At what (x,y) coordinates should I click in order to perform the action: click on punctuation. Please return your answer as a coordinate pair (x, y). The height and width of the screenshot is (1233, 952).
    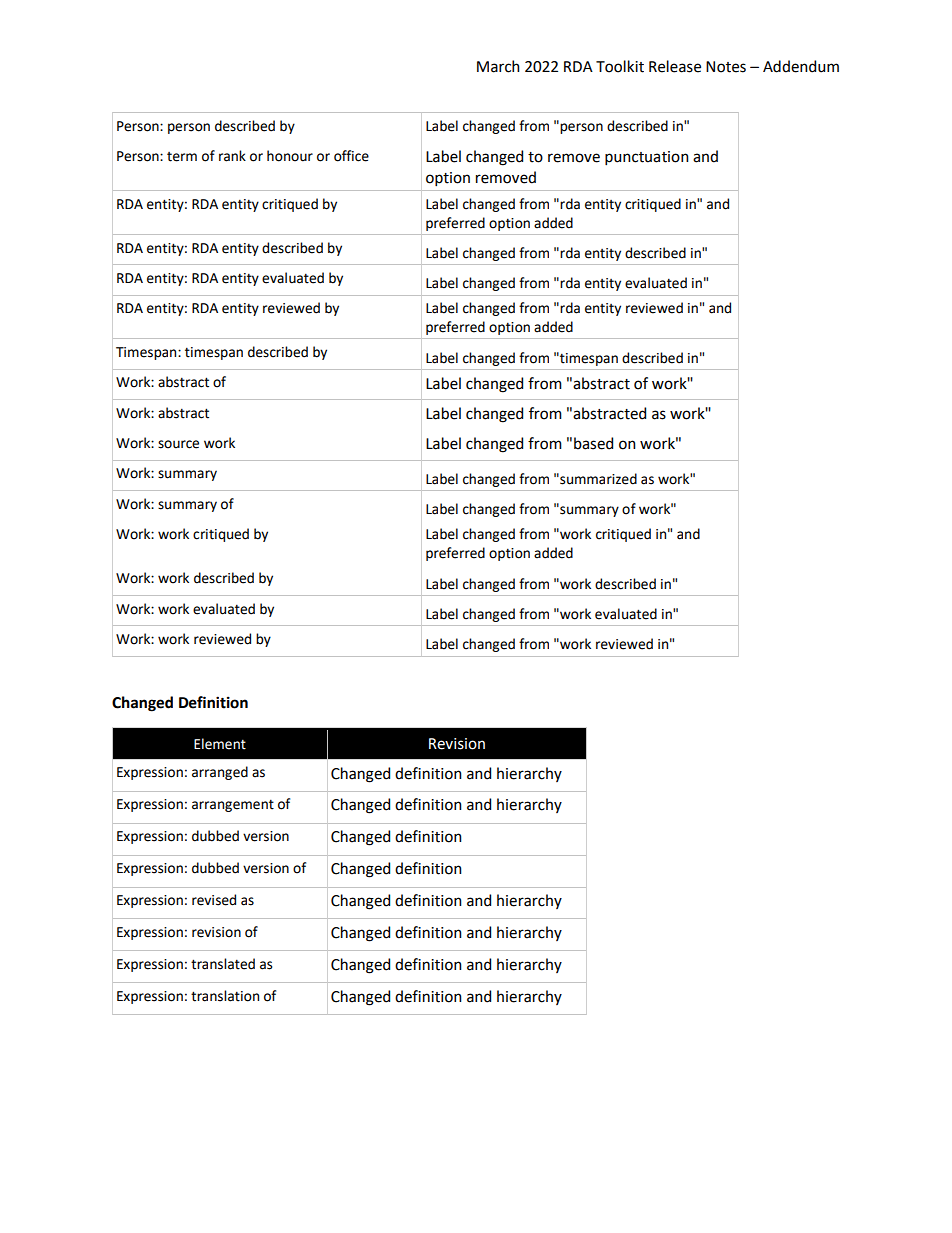
    Looking at the image, I should click on (647, 158).
